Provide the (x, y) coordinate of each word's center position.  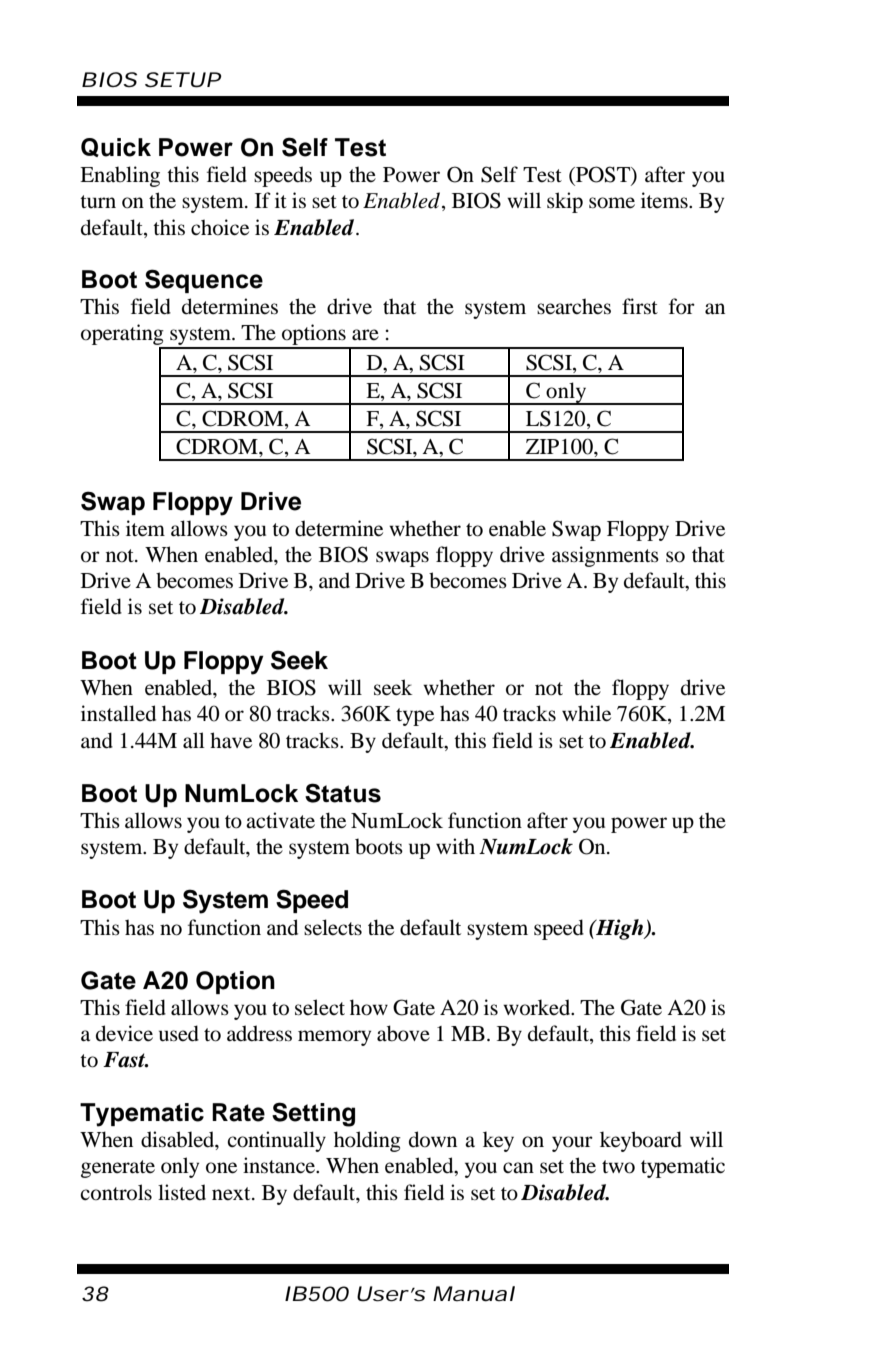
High (620, 929)
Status (343, 793)
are (365, 335)
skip (565, 202)
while (586, 713)
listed (182, 1192)
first (640, 306)
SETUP (183, 80)
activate (280, 820)
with (455, 846)
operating (122, 334)
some (612, 203)
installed (118, 713)
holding (367, 1141)
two (618, 1167)
